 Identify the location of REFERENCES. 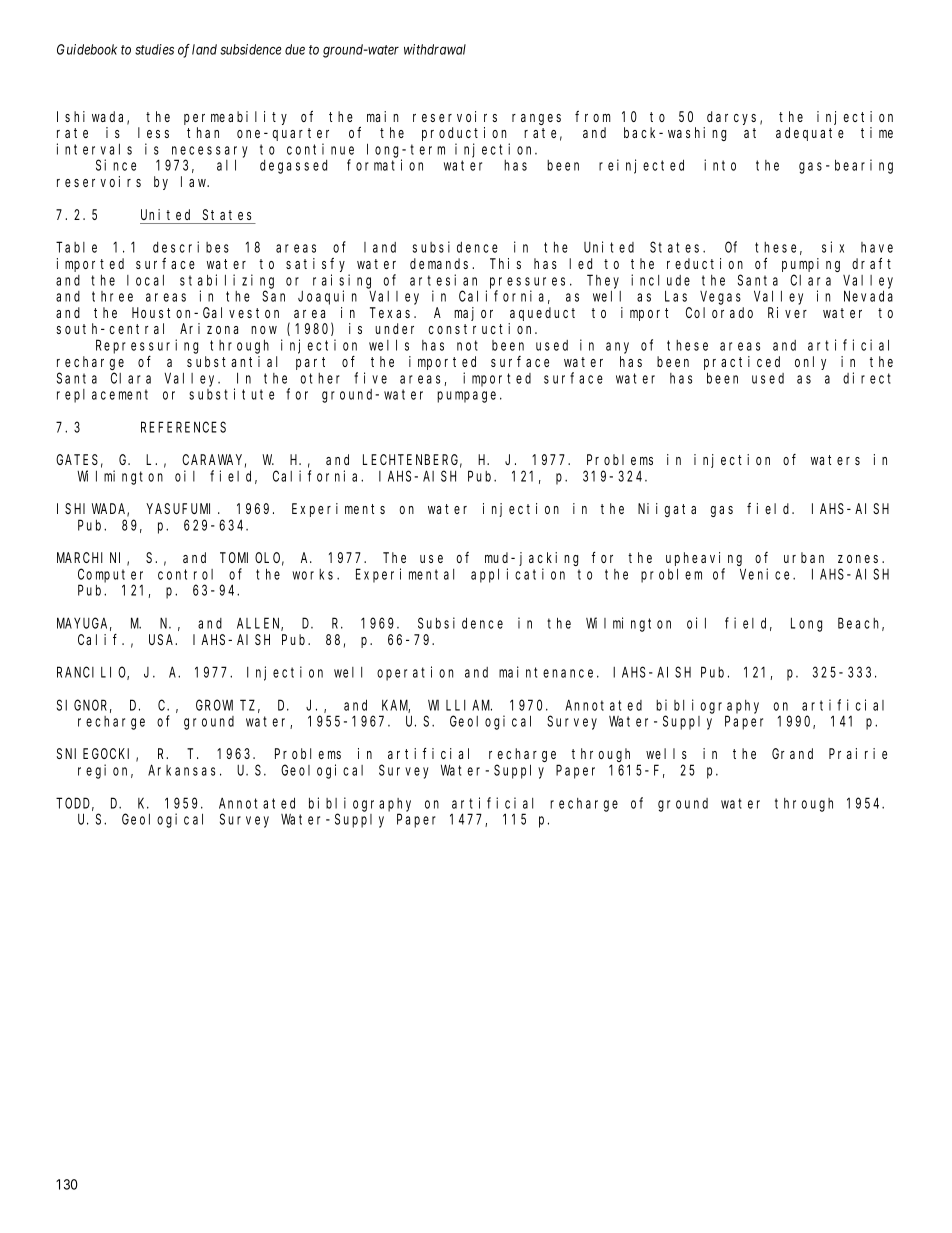
(183, 427).
